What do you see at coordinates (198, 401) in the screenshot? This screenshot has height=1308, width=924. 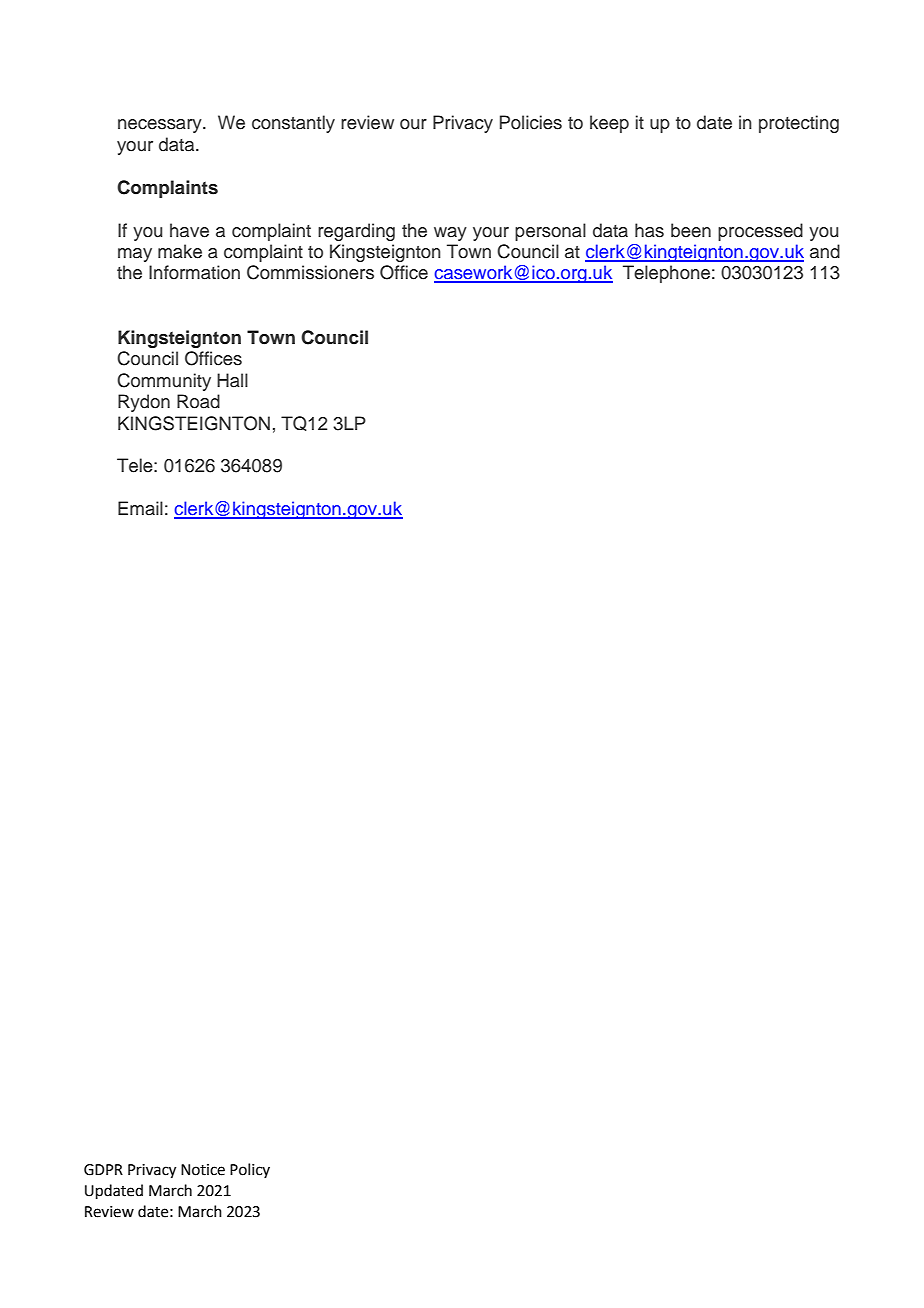 I see `Road` at bounding box center [198, 401].
